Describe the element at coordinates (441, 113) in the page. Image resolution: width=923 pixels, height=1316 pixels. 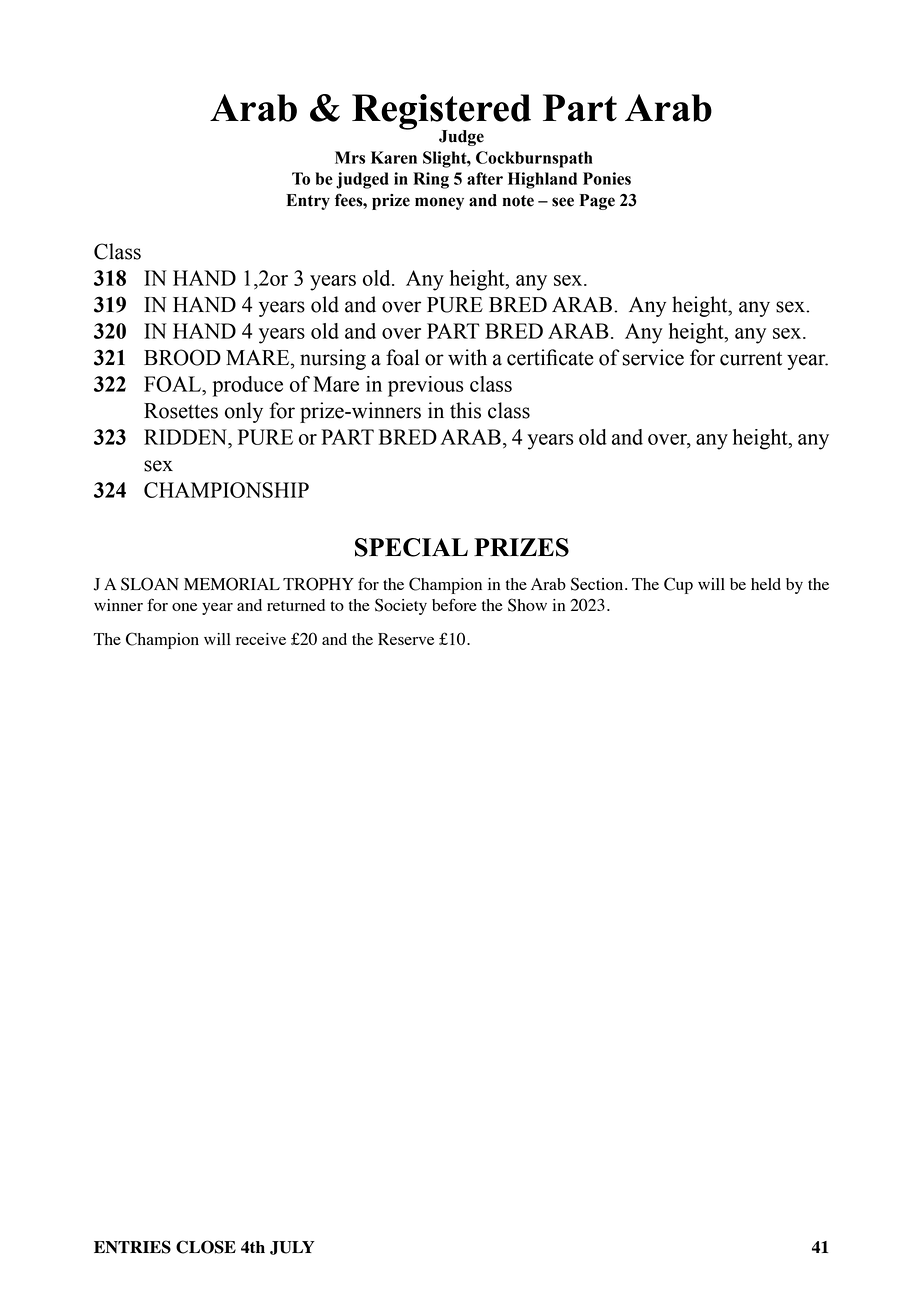
I see `Registered` at that location.
